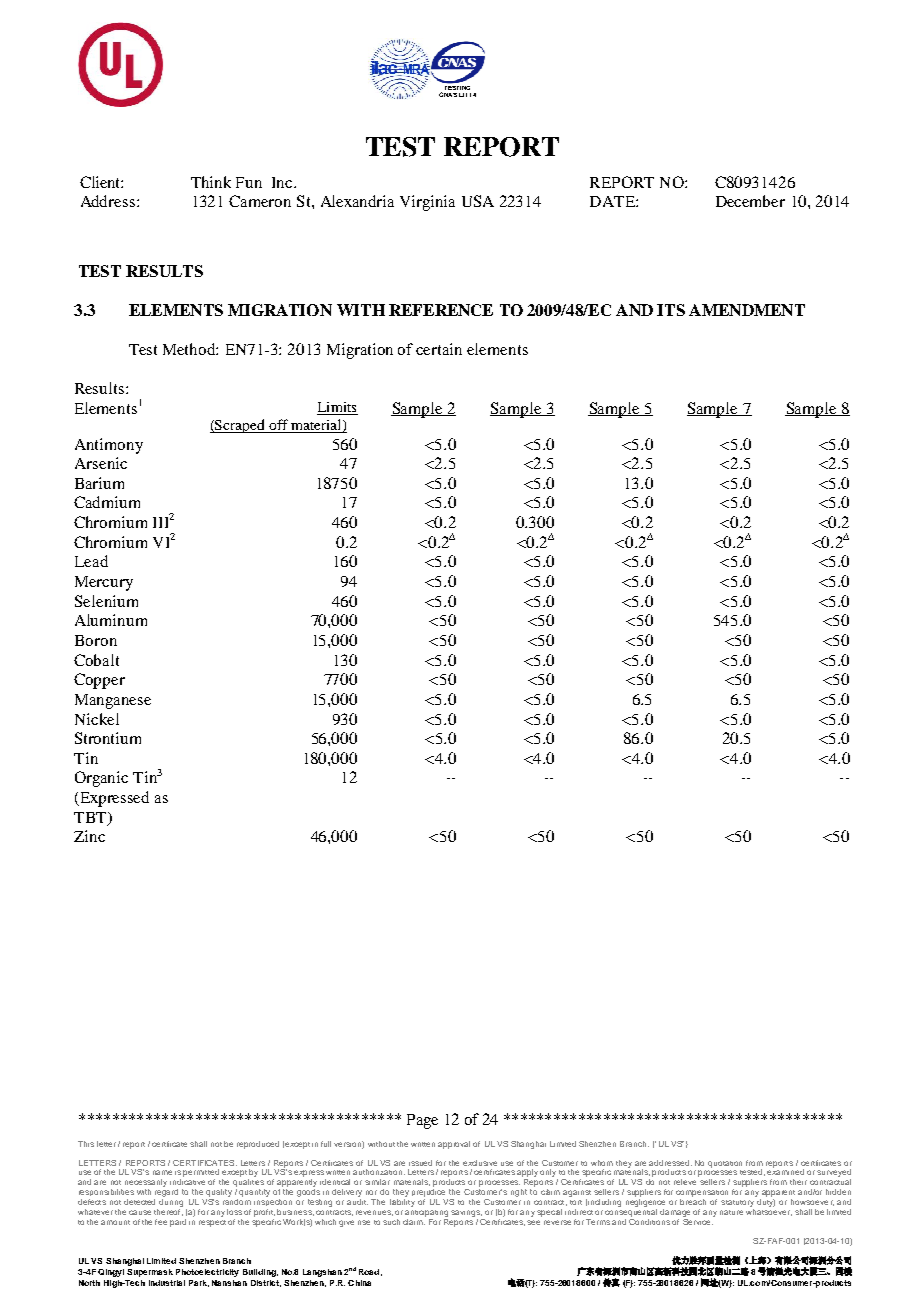 Image resolution: width=924 pixels, height=1307 pixels. Describe the element at coordinates (113, 701) in the page. I see `Manganese` at that location.
